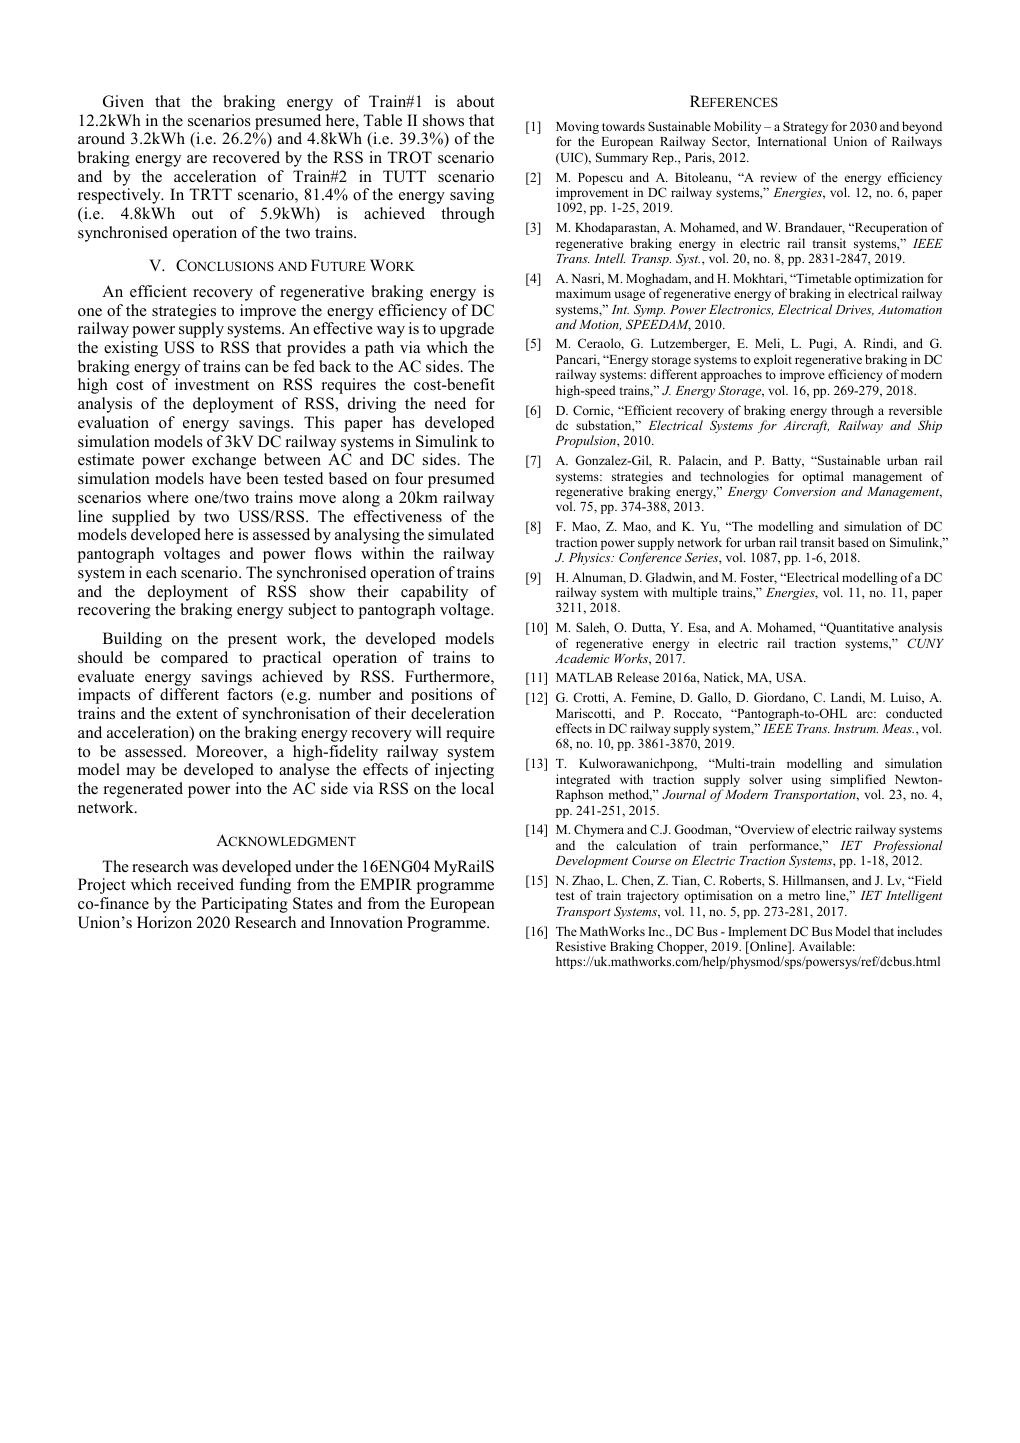 This screenshot has height=1443, width=1020. Describe the element at coordinates (806, 780) in the screenshot. I see `using` at that location.
